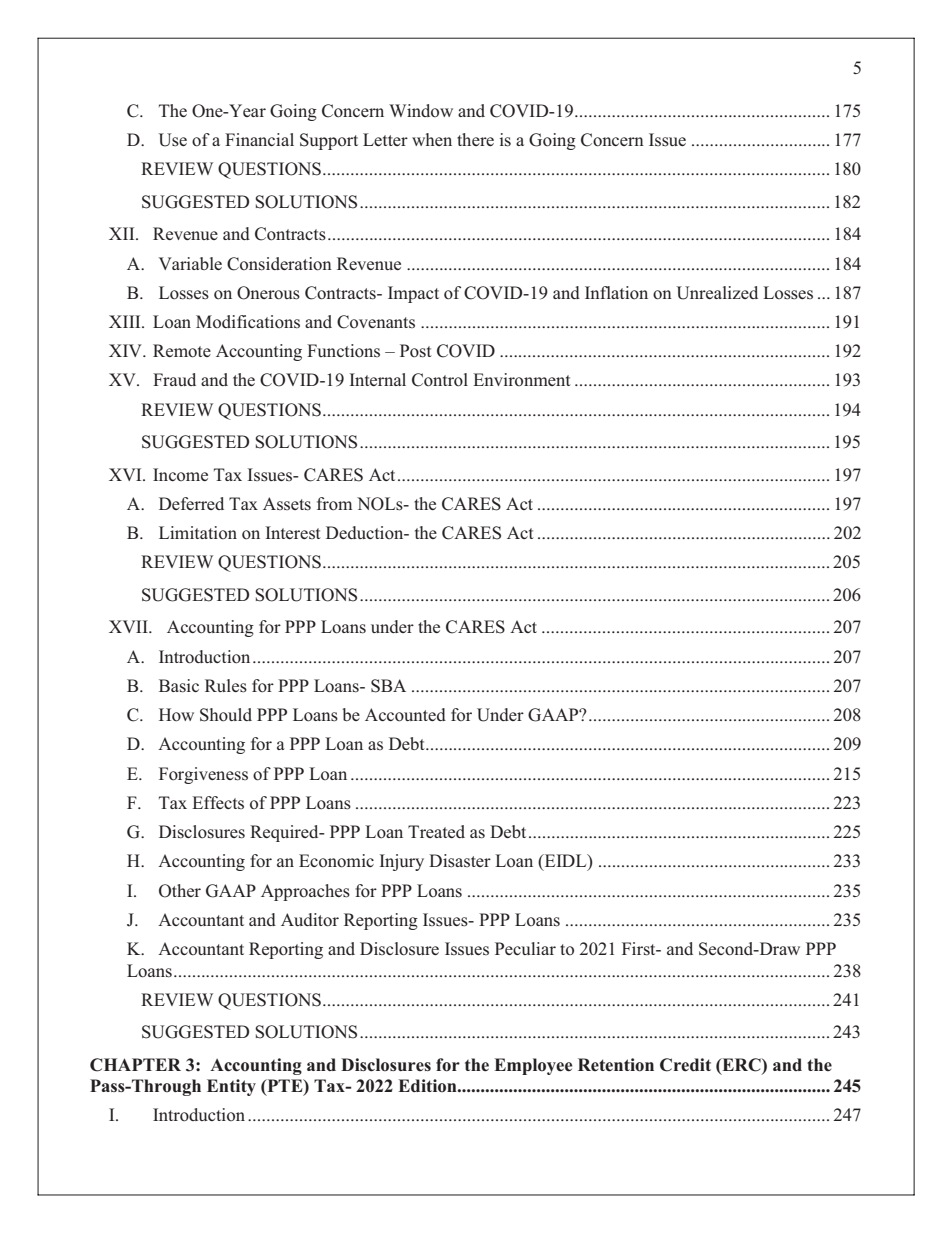 The width and height of the document is (952, 1233). I want to click on Entity, so click(231, 1087).
